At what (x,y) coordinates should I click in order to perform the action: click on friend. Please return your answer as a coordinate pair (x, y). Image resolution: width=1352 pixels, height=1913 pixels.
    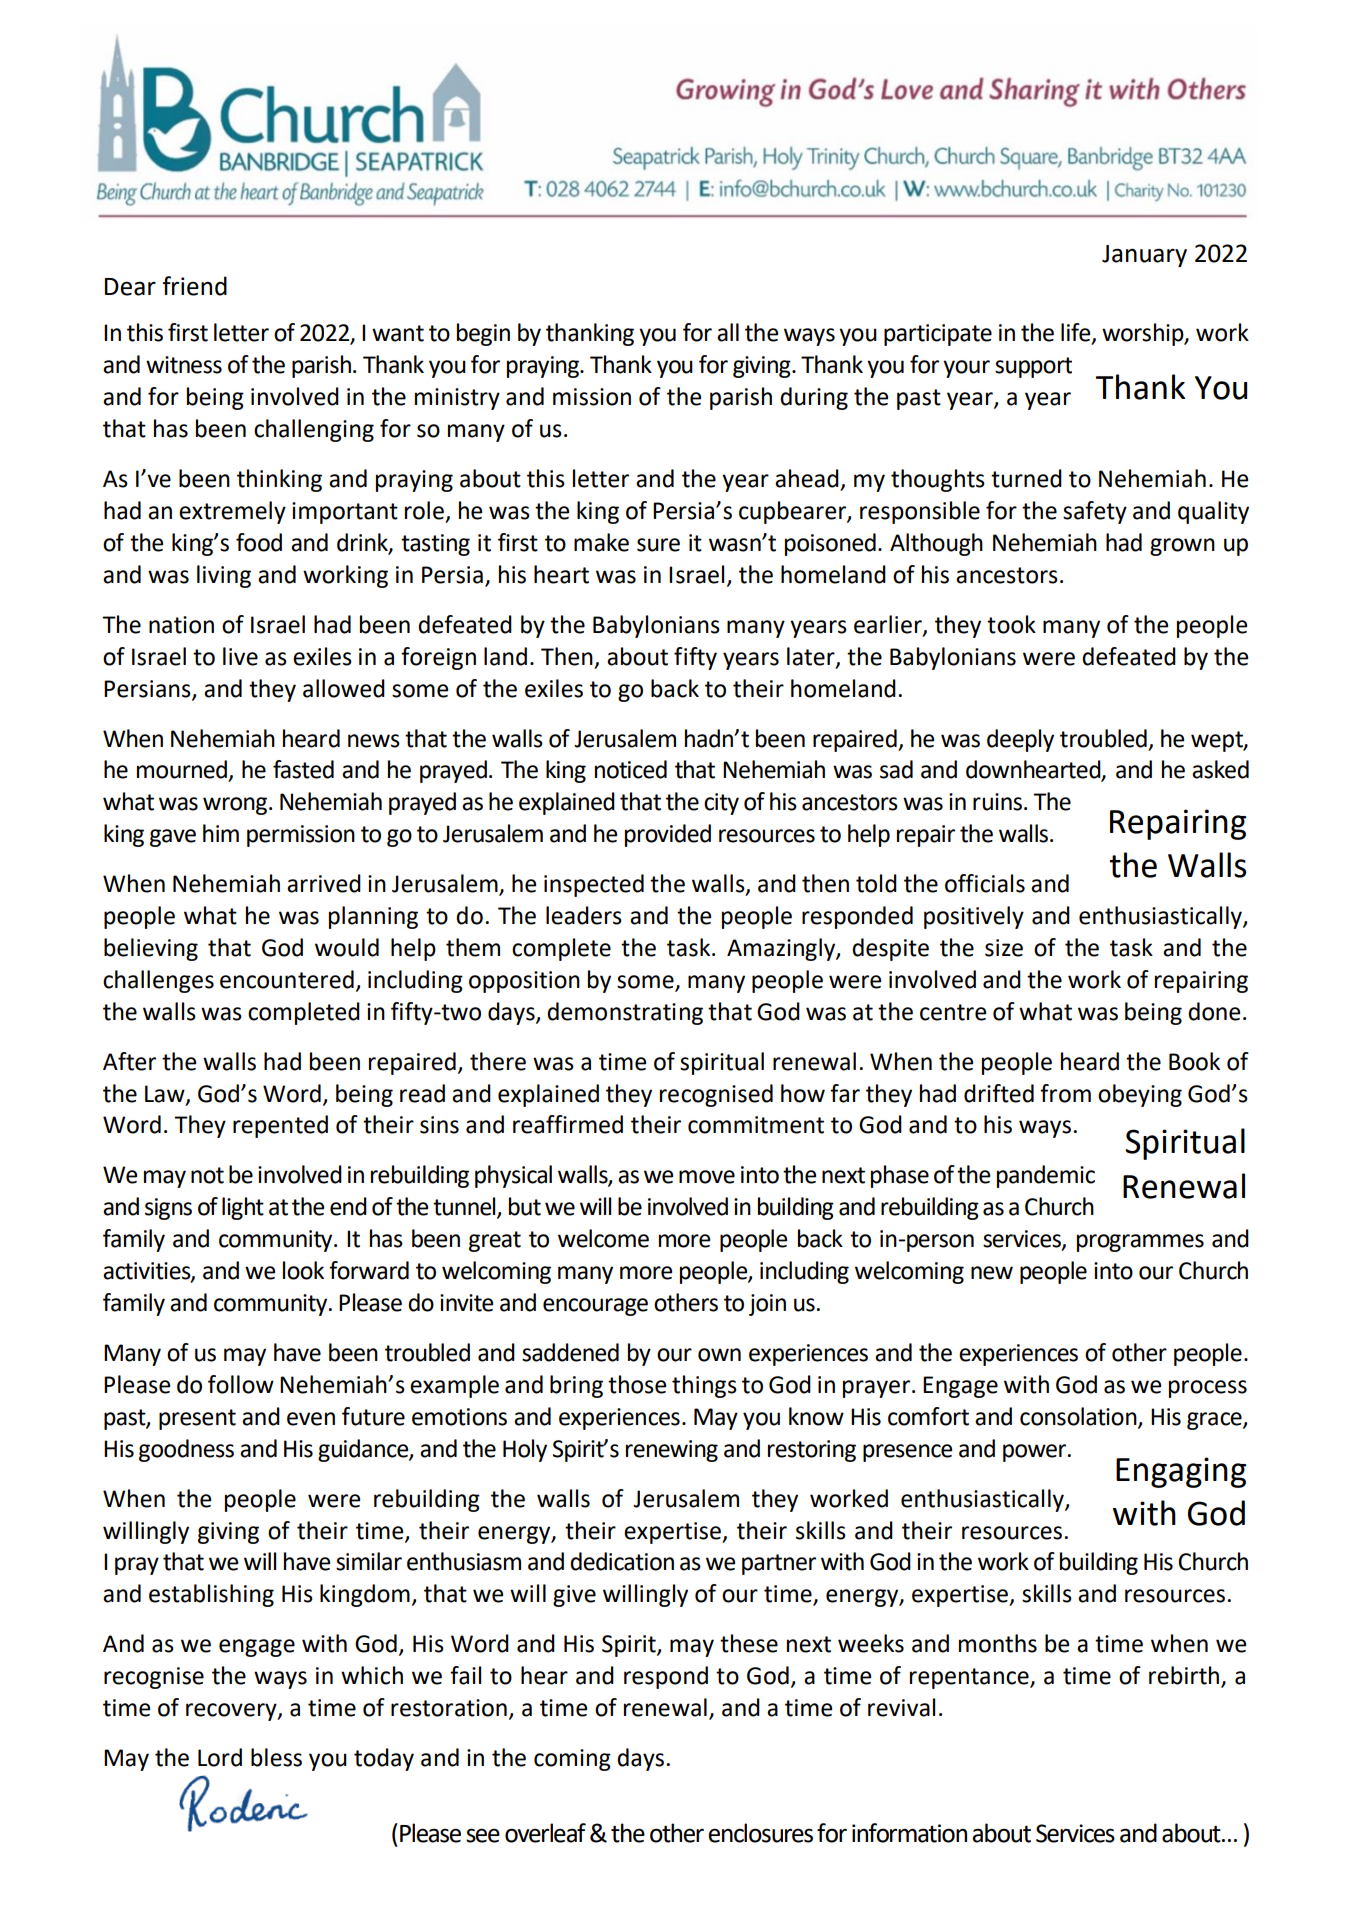
    Looking at the image, I should click on (194, 286).
